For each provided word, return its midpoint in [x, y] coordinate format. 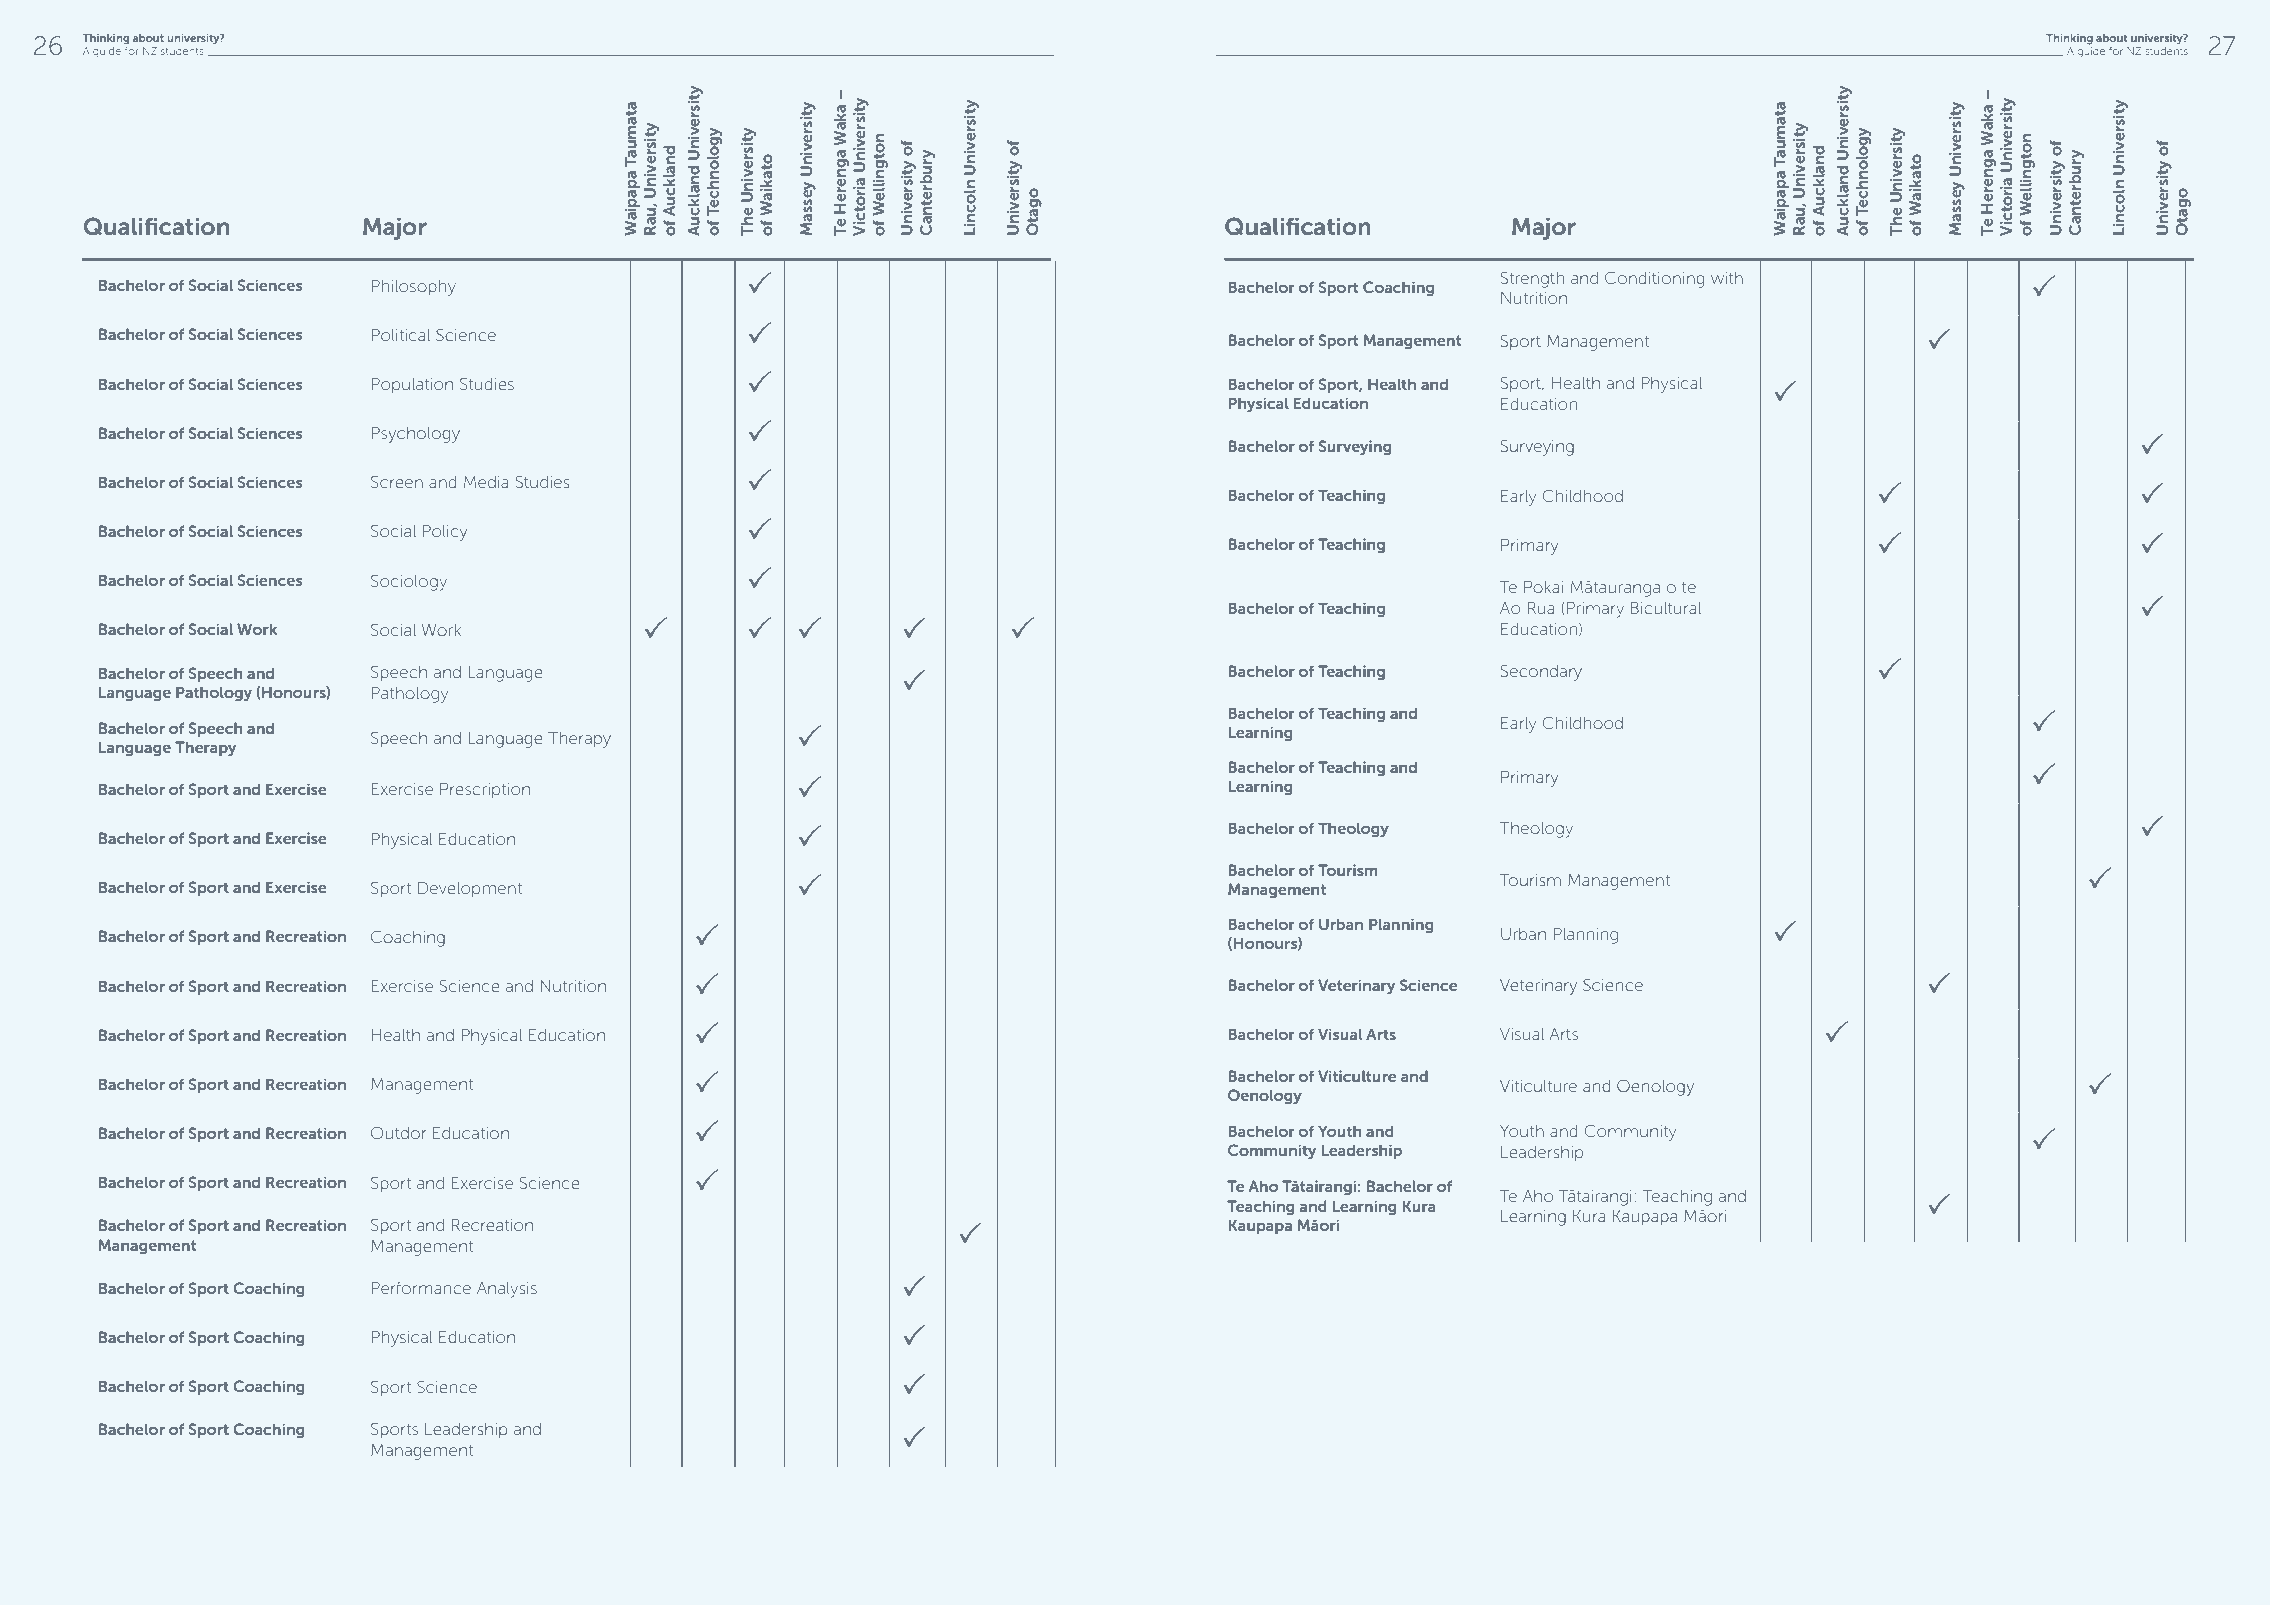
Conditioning [1654, 279]
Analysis [507, 1290]
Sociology [409, 582]
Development [470, 889]
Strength [1532, 279]
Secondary [1541, 672]
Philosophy [414, 288]
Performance [421, 1288]
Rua [1541, 608]
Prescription [485, 790]
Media [486, 482]
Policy [445, 533]
